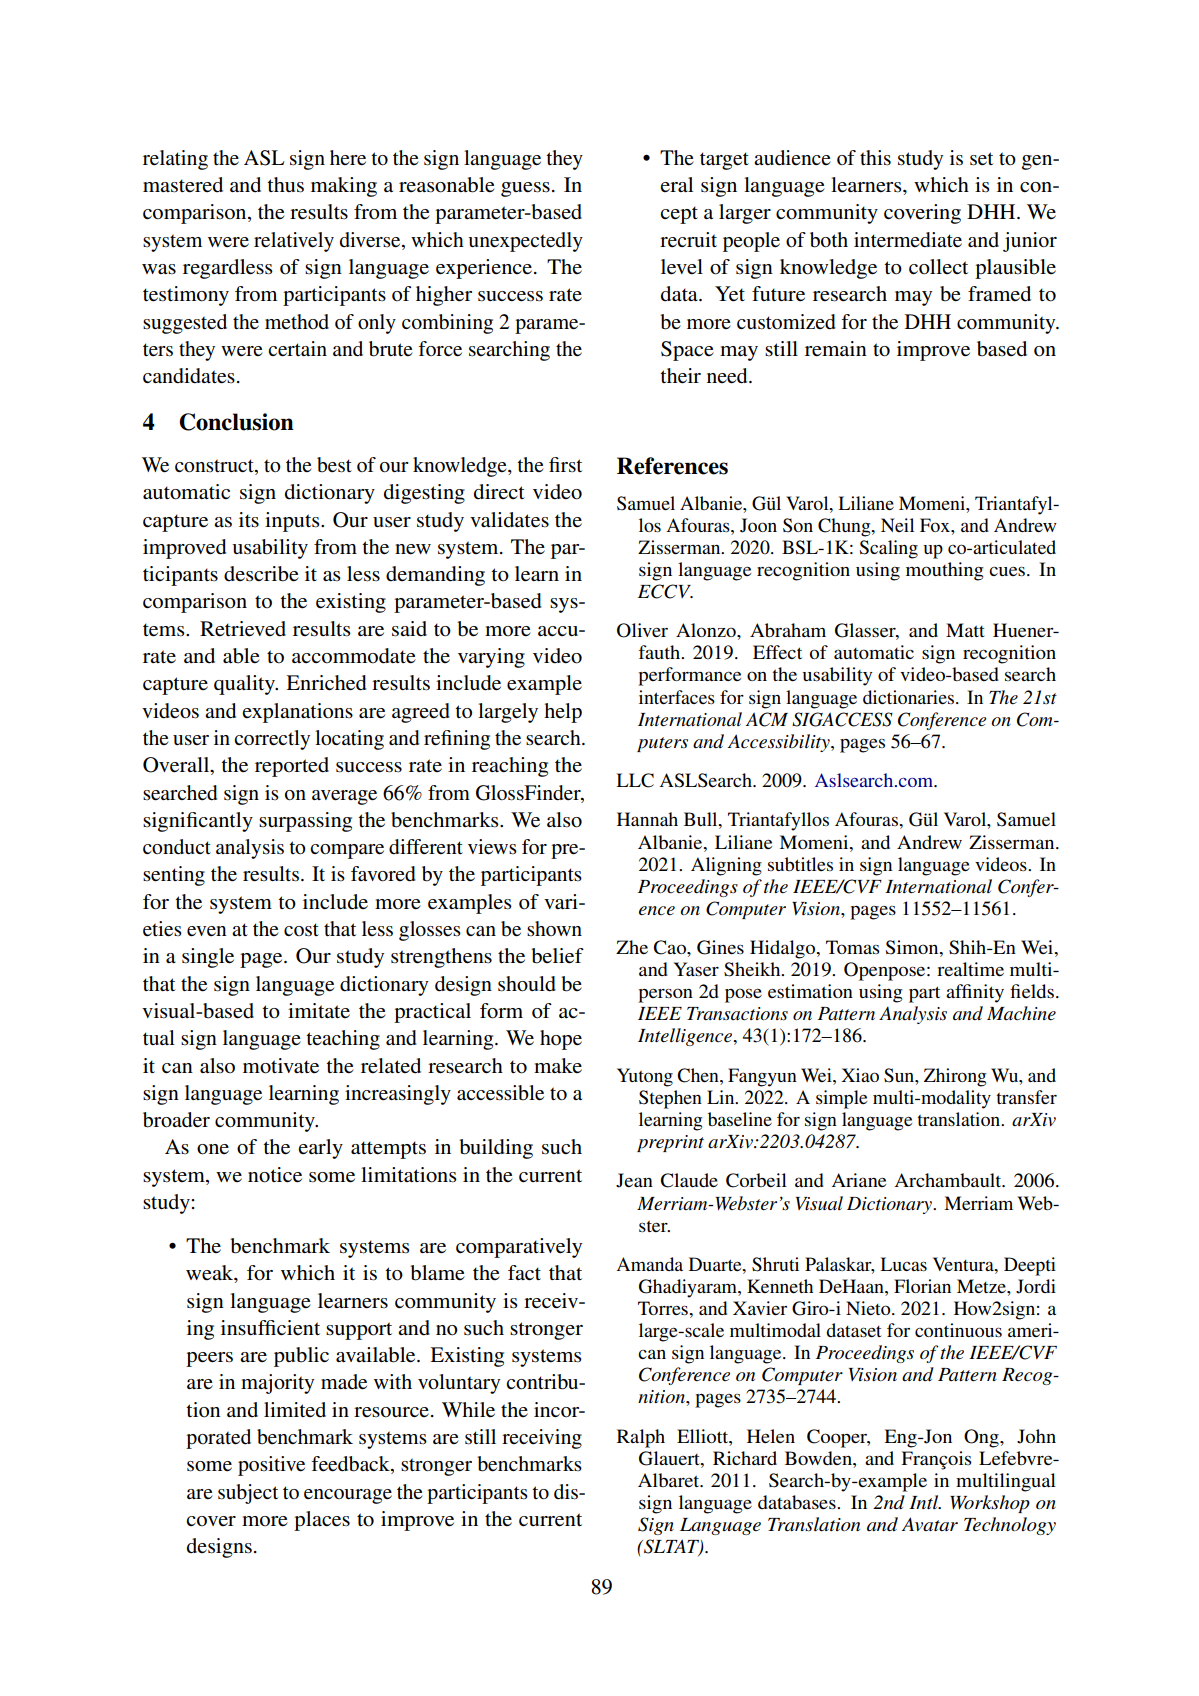  I want to click on subject, so click(248, 1494).
